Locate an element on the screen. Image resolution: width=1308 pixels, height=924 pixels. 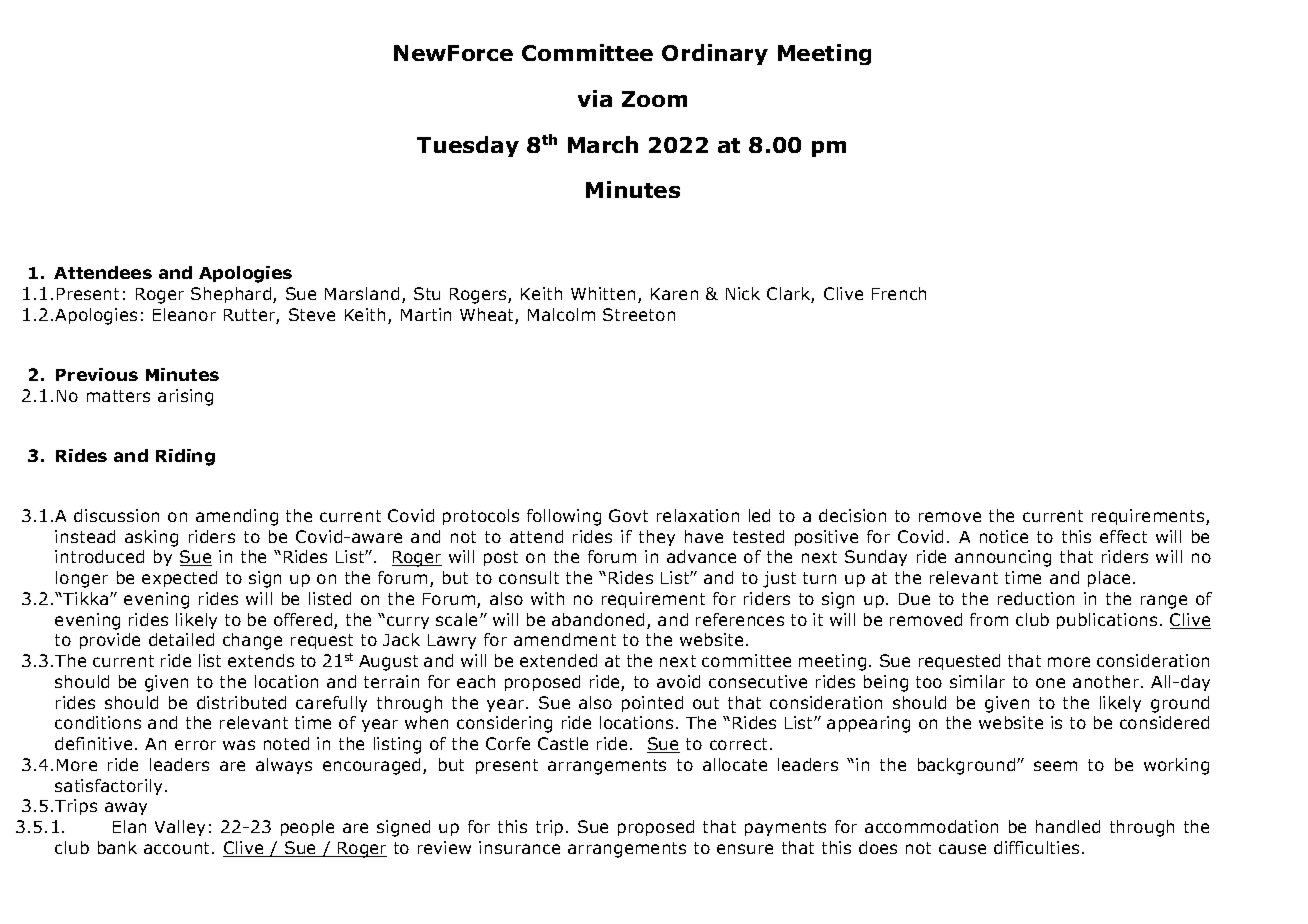
Valley is located at coordinates (180, 828).
